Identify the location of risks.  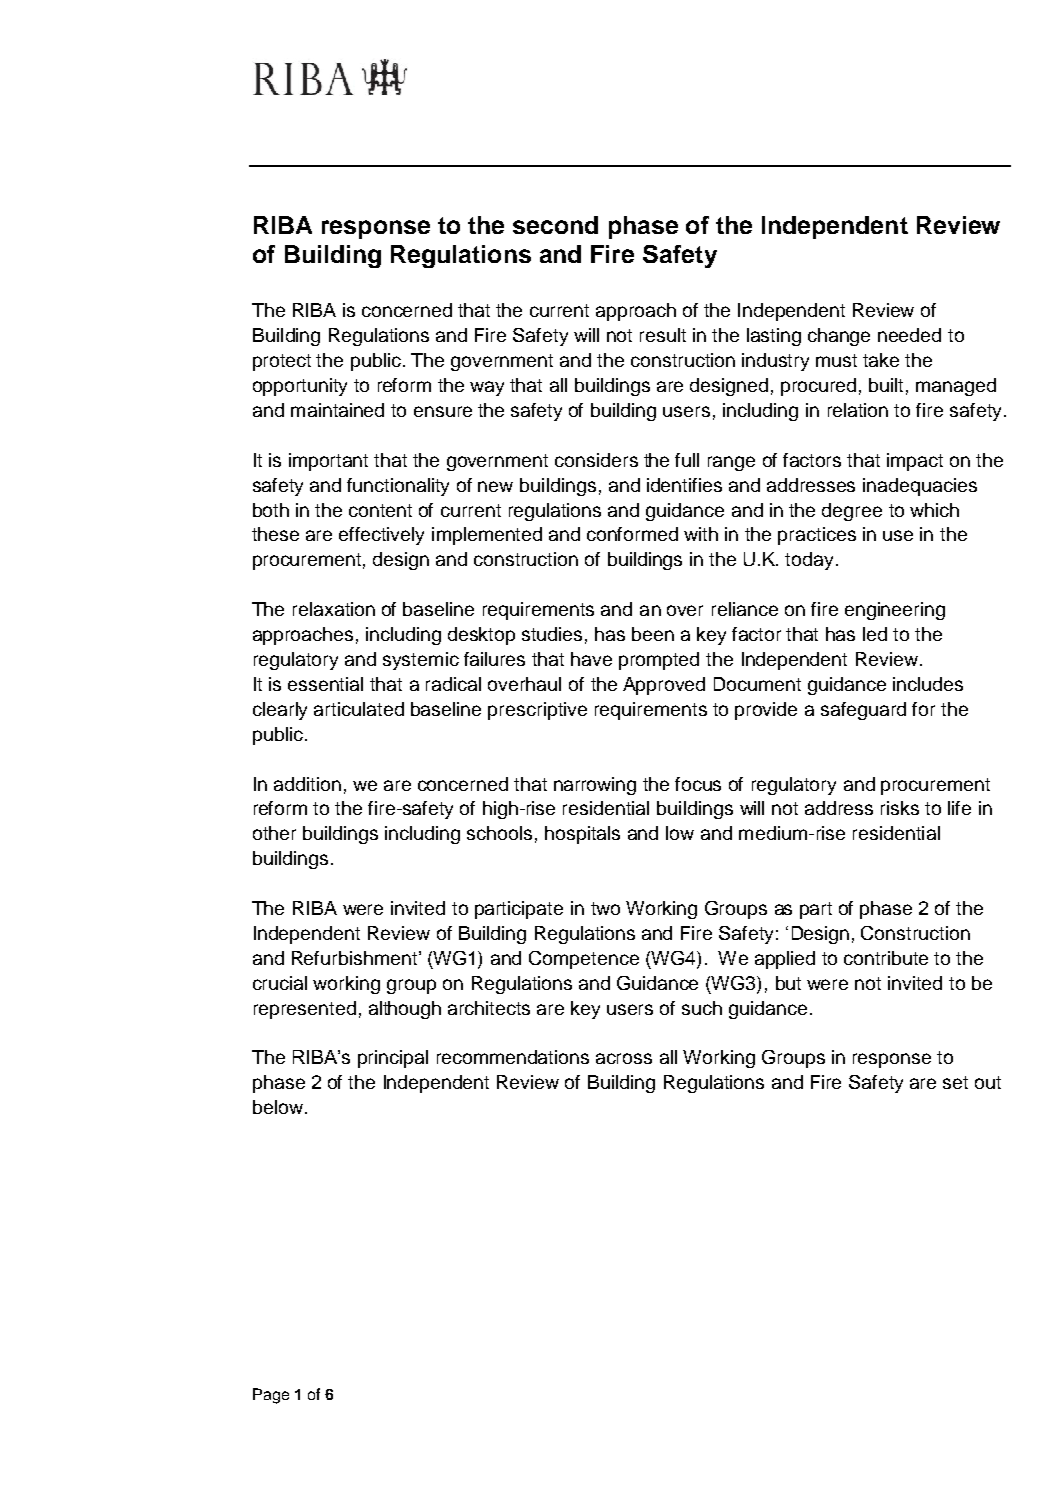
(900, 808).
